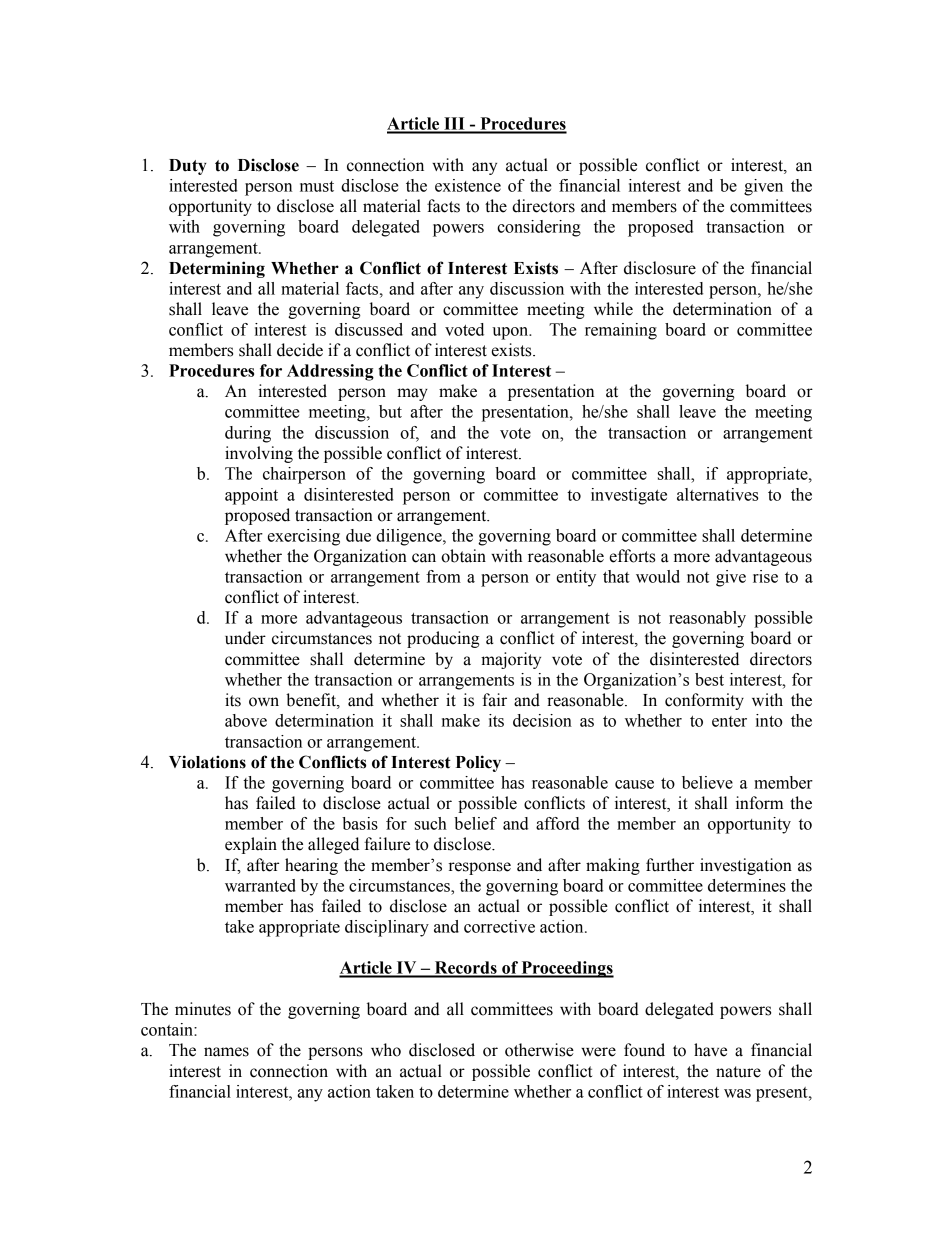 The image size is (952, 1233). What do you see at coordinates (478, 763) in the screenshot?
I see `Policy` at bounding box center [478, 763].
